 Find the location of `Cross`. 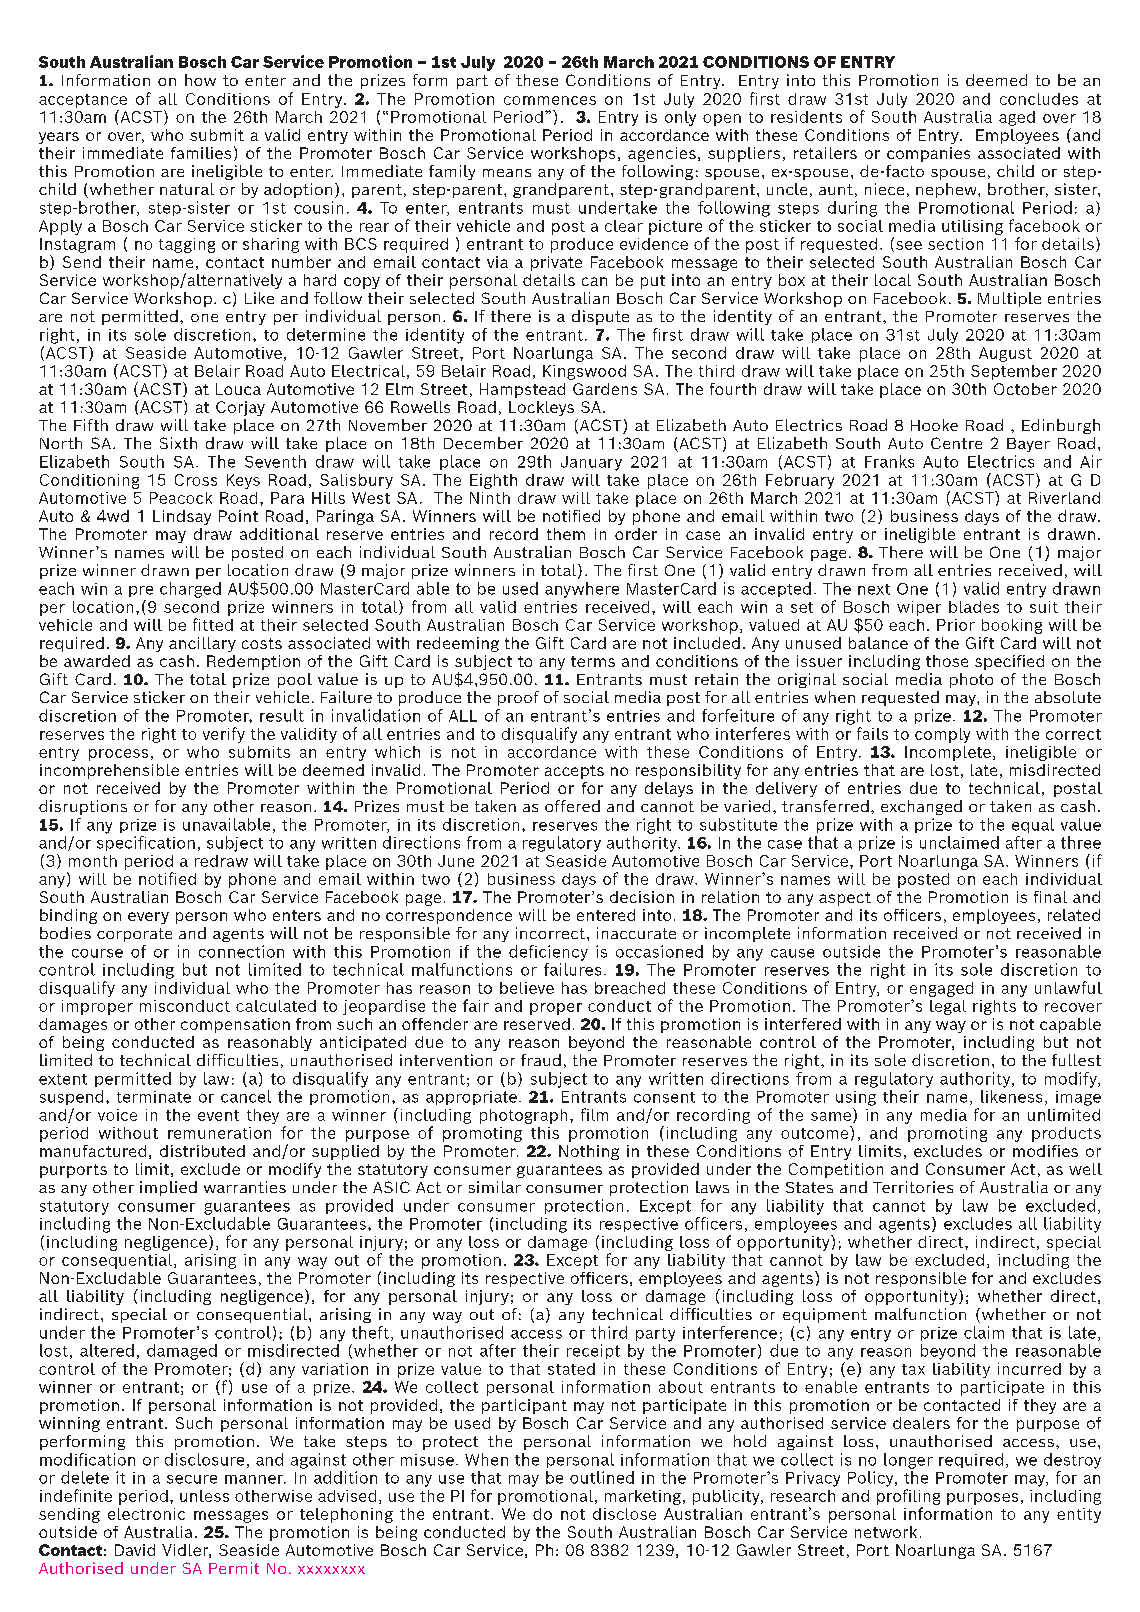

Cross is located at coordinates (196, 480).
